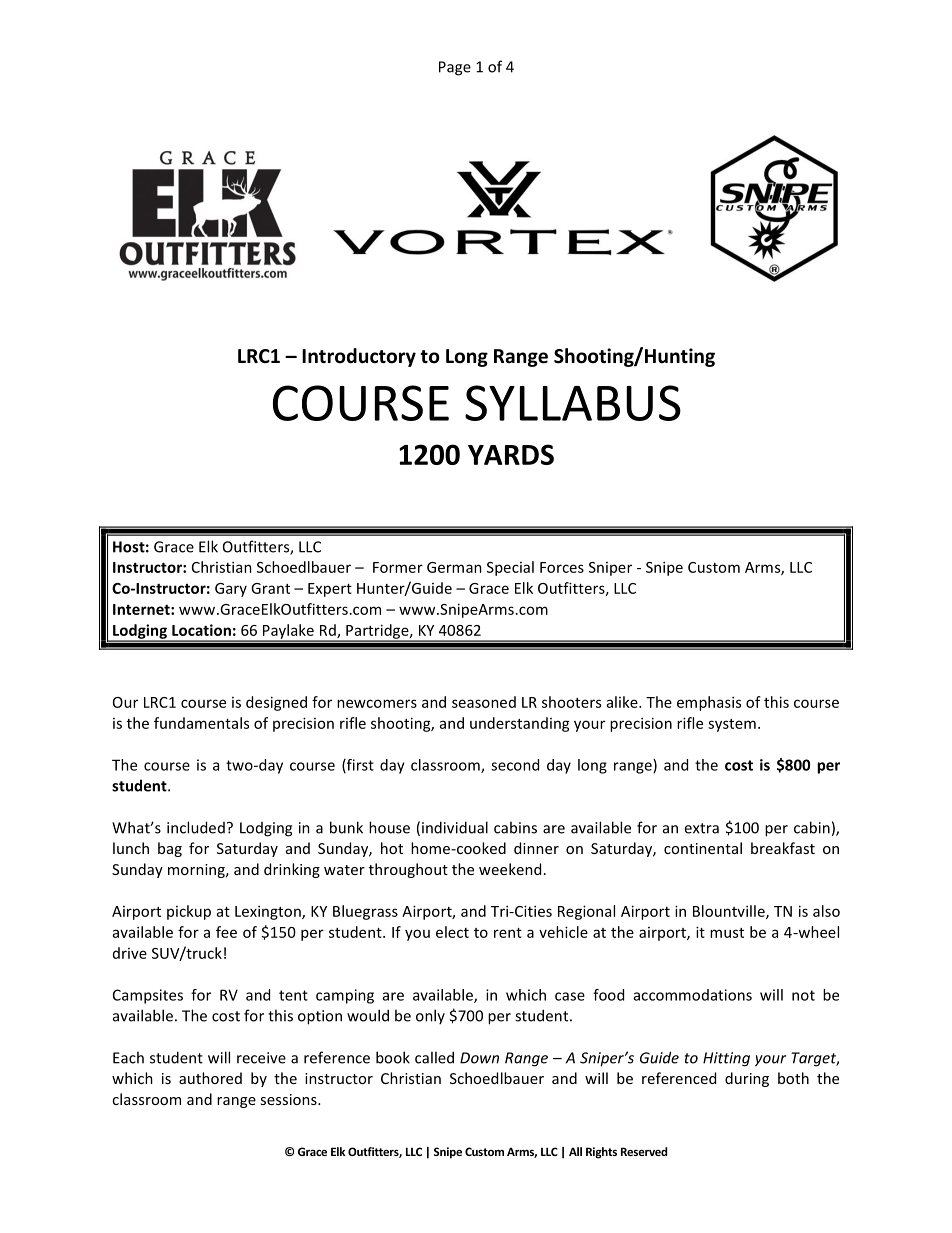 The image size is (952, 1233). I want to click on second, so click(515, 765).
